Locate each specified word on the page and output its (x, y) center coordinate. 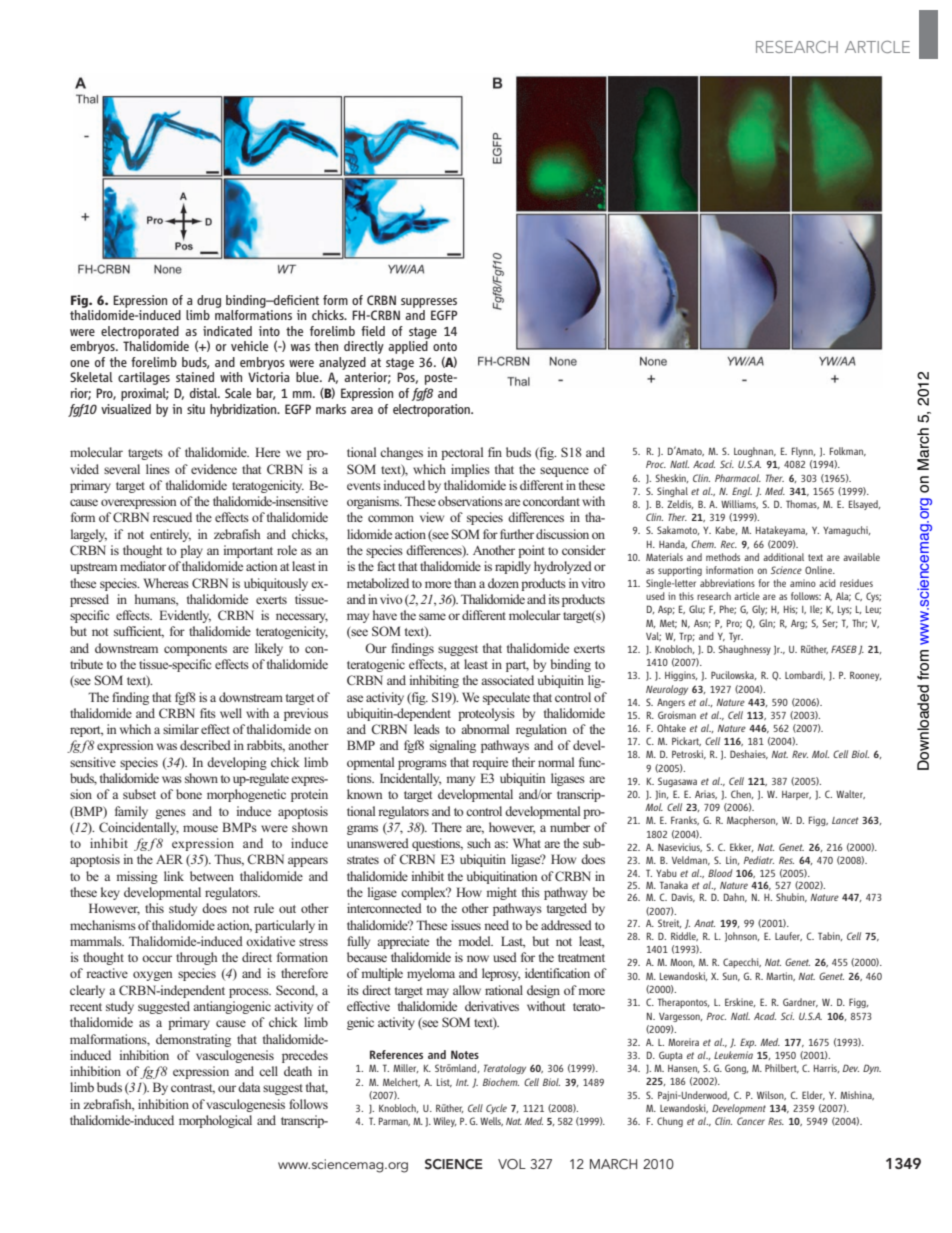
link (174, 876)
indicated (227, 331)
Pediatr (759, 860)
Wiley (445, 1122)
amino (803, 583)
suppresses (429, 303)
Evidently (185, 616)
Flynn (803, 452)
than (465, 583)
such (479, 843)
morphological (215, 1121)
